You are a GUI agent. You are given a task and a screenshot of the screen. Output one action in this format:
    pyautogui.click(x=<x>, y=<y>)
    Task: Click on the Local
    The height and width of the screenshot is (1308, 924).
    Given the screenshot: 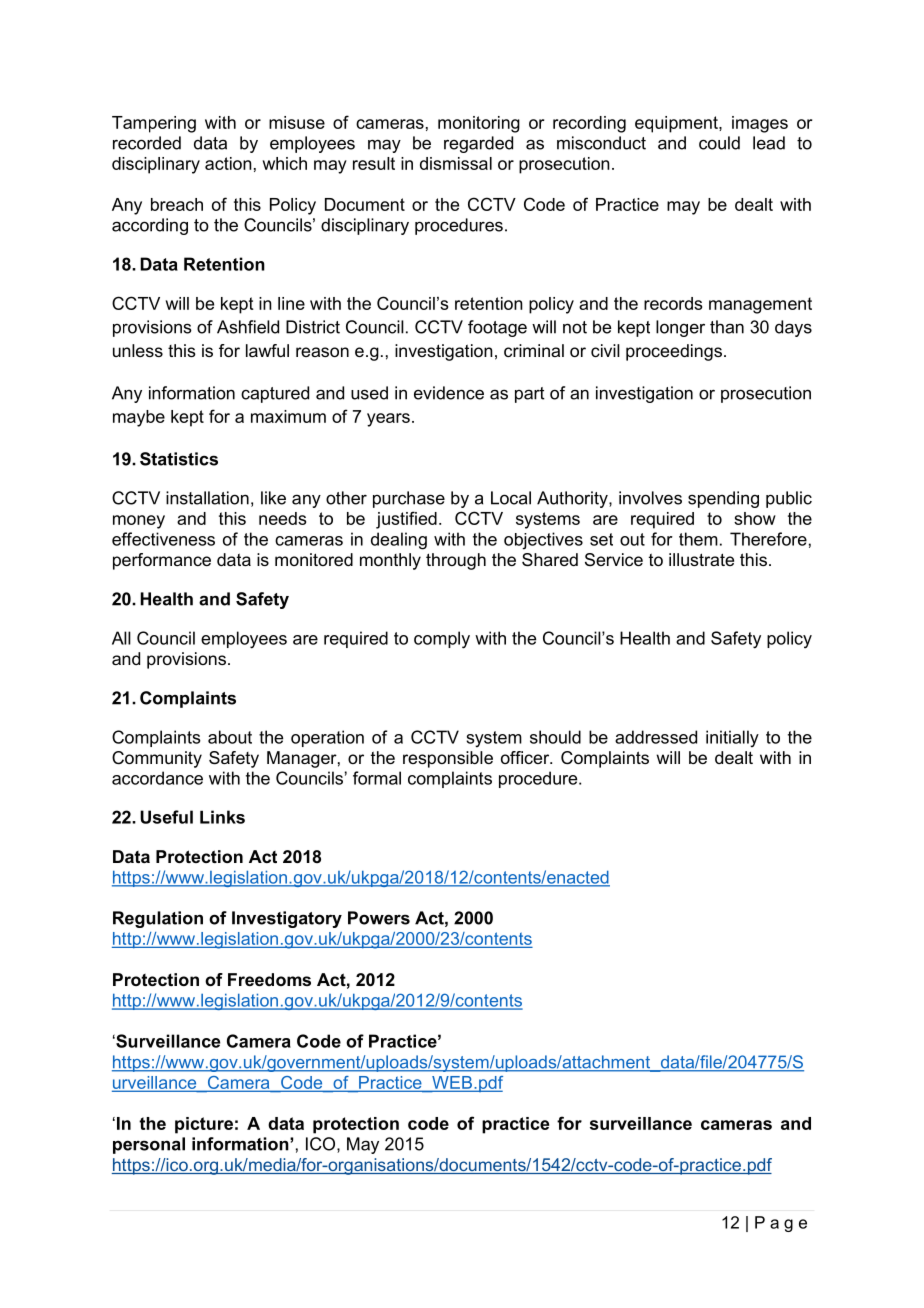 What is the action you would take?
    pyautogui.click(x=511, y=498)
